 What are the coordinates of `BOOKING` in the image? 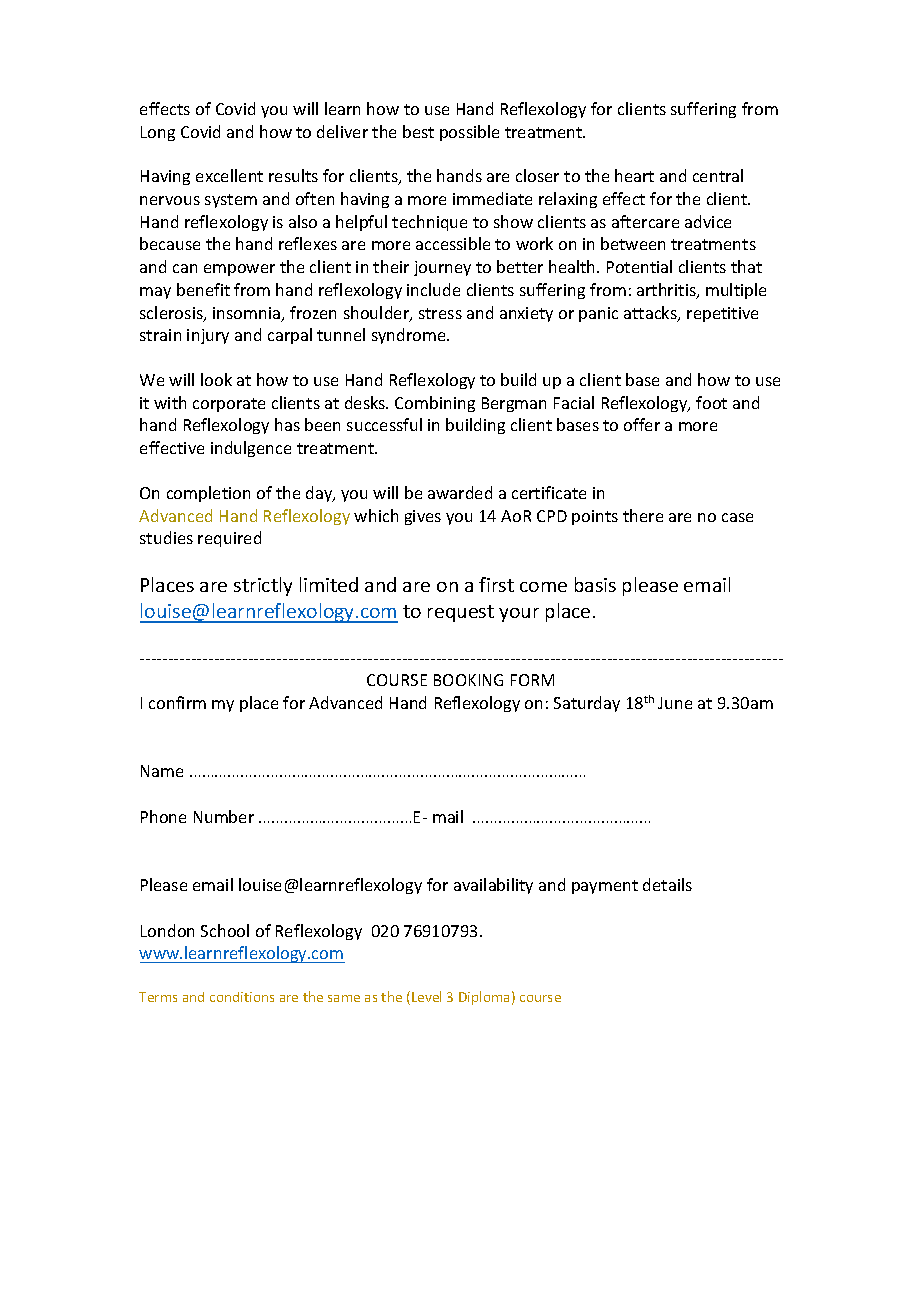 It's located at (468, 680).
